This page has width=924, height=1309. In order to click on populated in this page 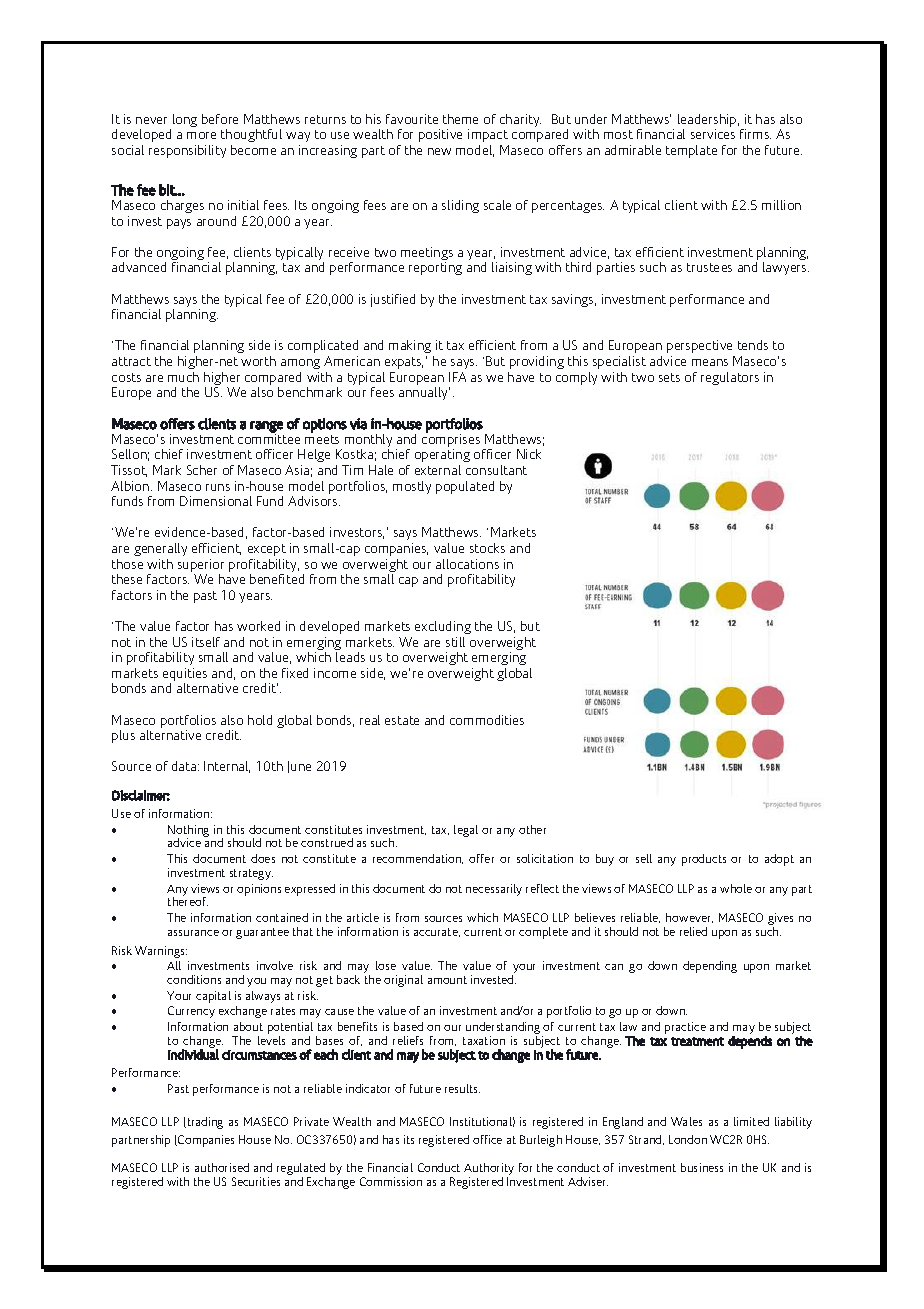, I will do `click(465, 487)`.
